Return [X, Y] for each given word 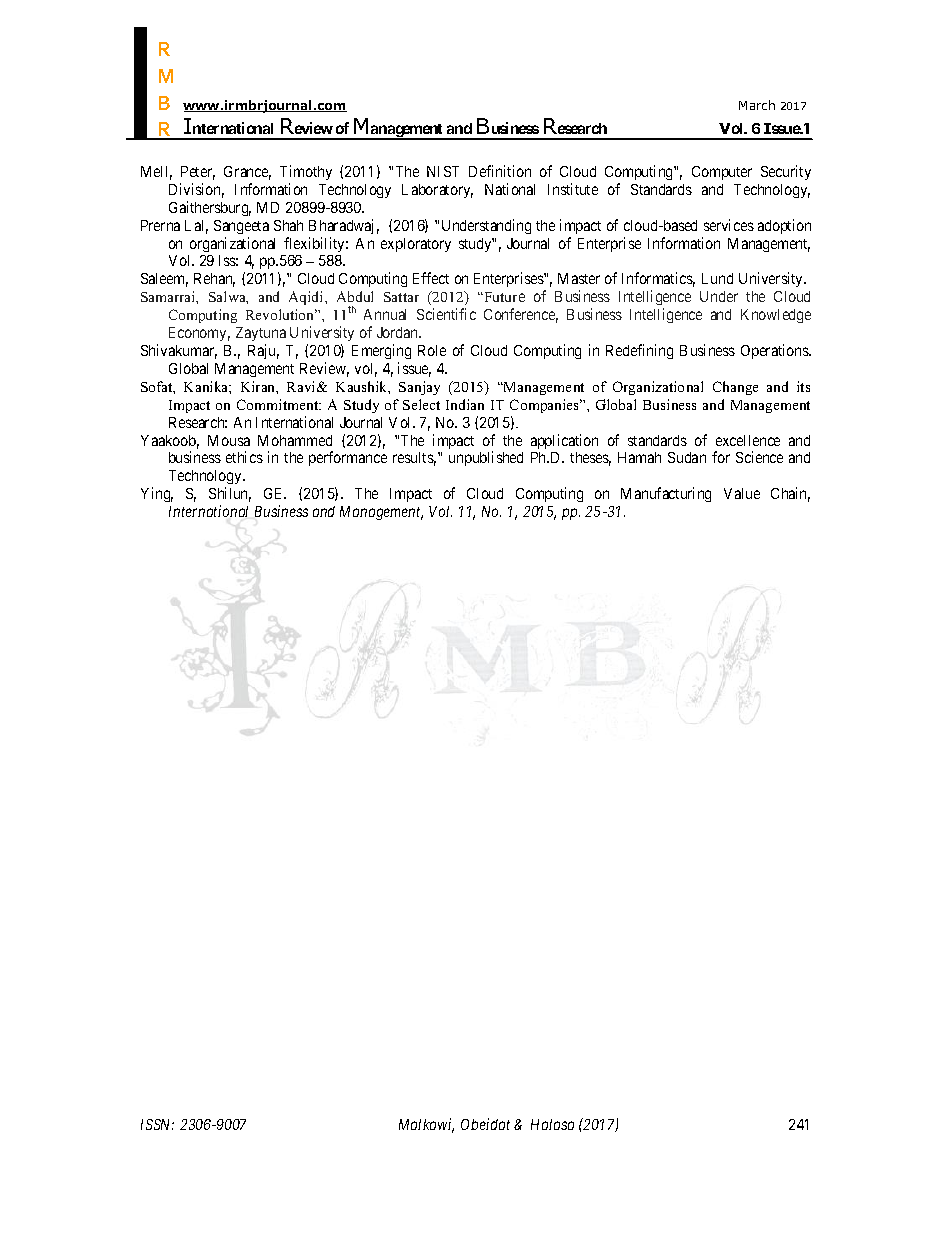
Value [742, 493]
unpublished [486, 458]
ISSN [157, 1124]
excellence [748, 440]
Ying [157, 494]
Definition [500, 171]
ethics [244, 457]
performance [348, 458]
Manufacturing [666, 494]
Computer [722, 173]
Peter [198, 173]
